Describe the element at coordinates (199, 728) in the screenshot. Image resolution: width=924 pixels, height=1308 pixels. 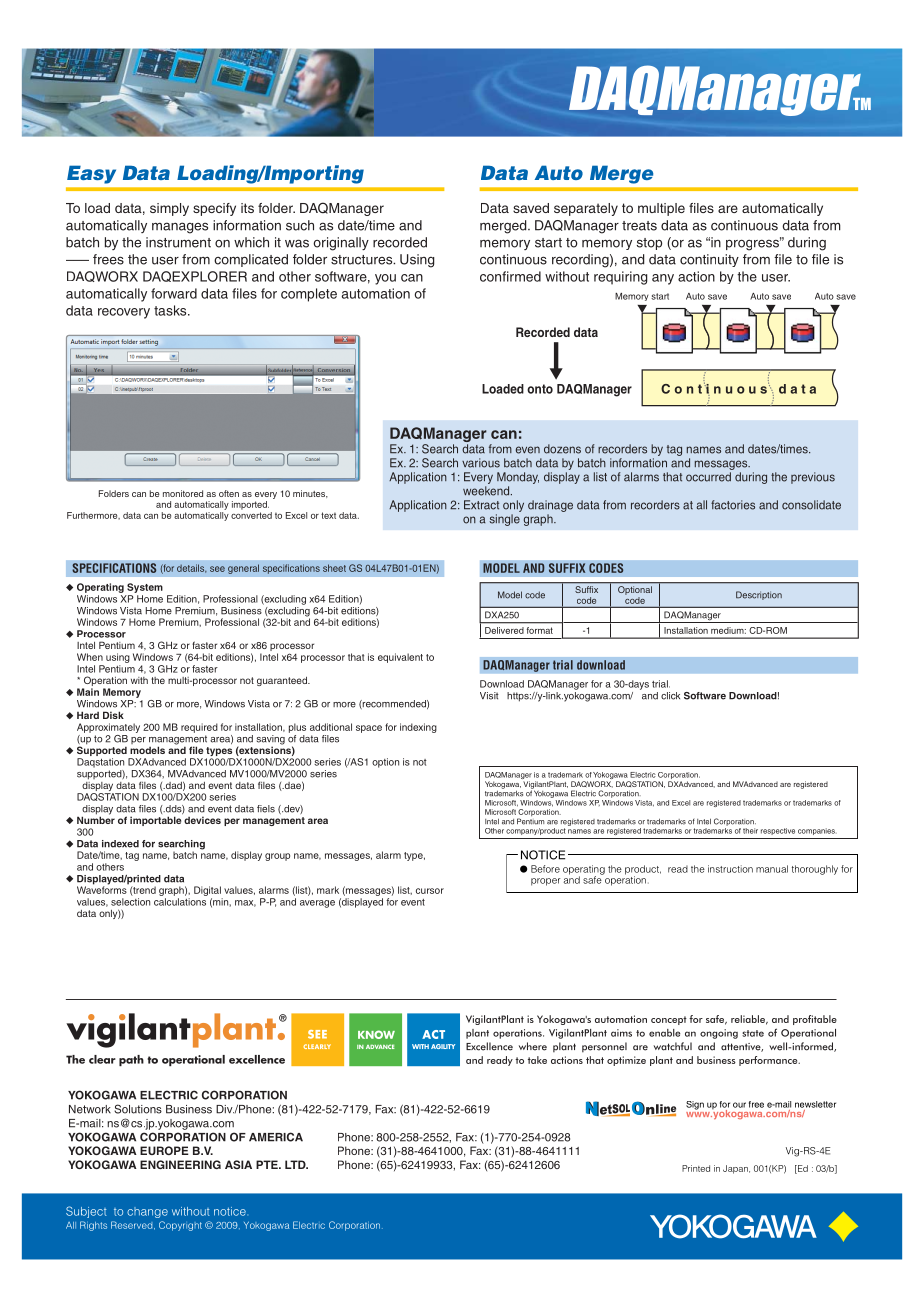
I see `required` at that location.
